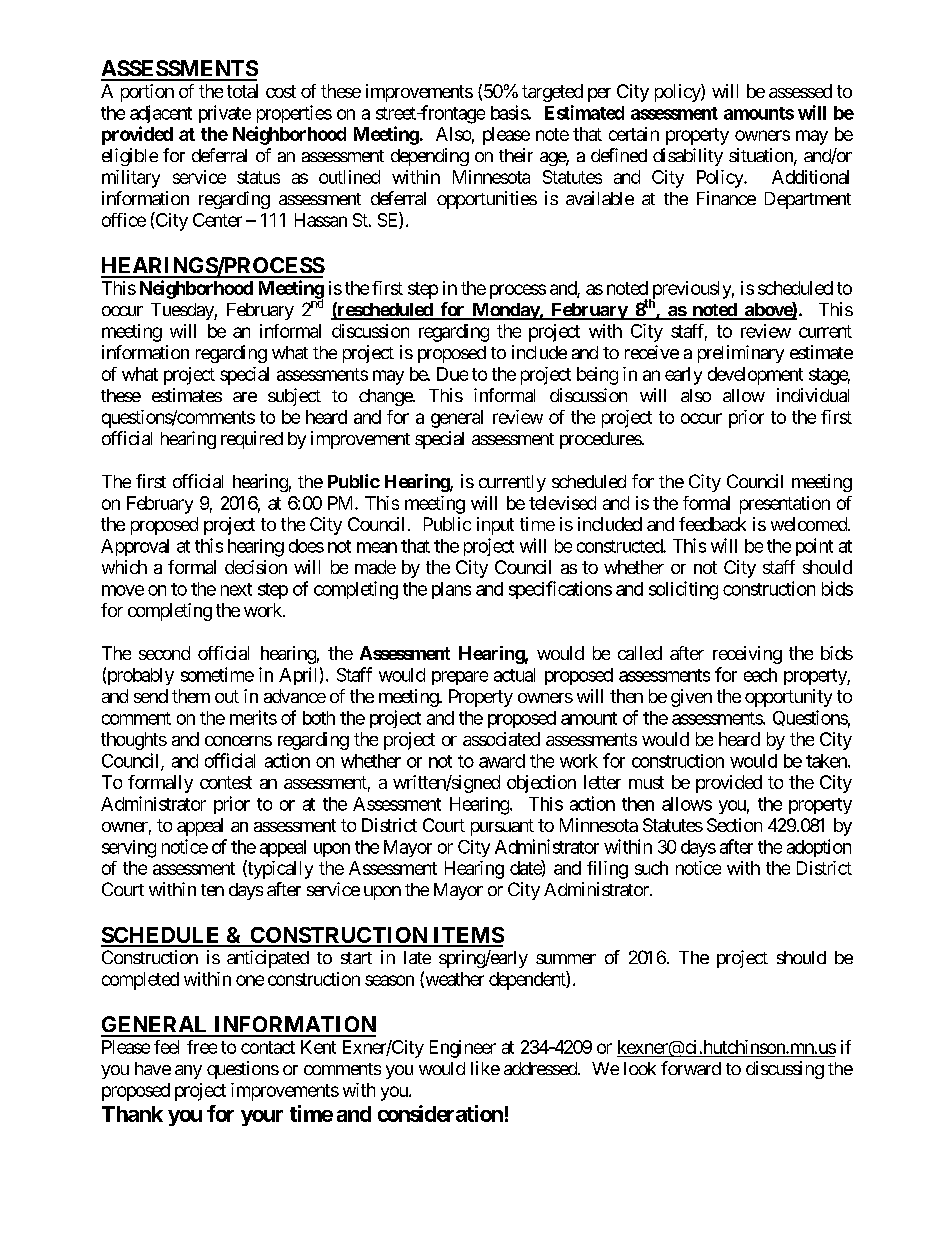  Describe the element at coordinates (785, 1070) in the screenshot. I see `discussing` at that location.
